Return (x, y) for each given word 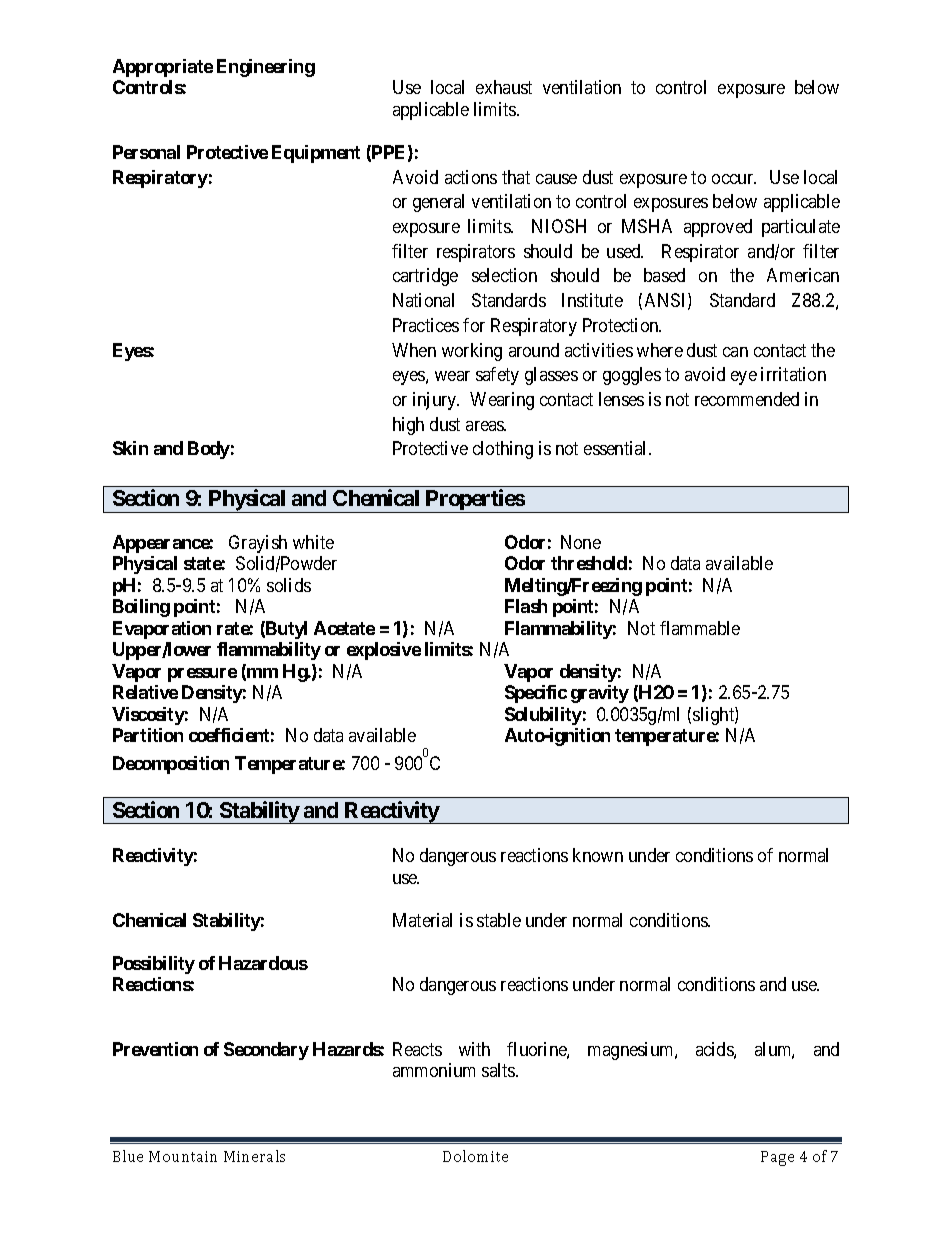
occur (734, 179)
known (598, 855)
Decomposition (171, 765)
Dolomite (475, 1156)
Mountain (183, 1156)
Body (209, 450)
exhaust (504, 87)
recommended (747, 399)
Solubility (543, 716)
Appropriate (163, 68)
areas (486, 426)
